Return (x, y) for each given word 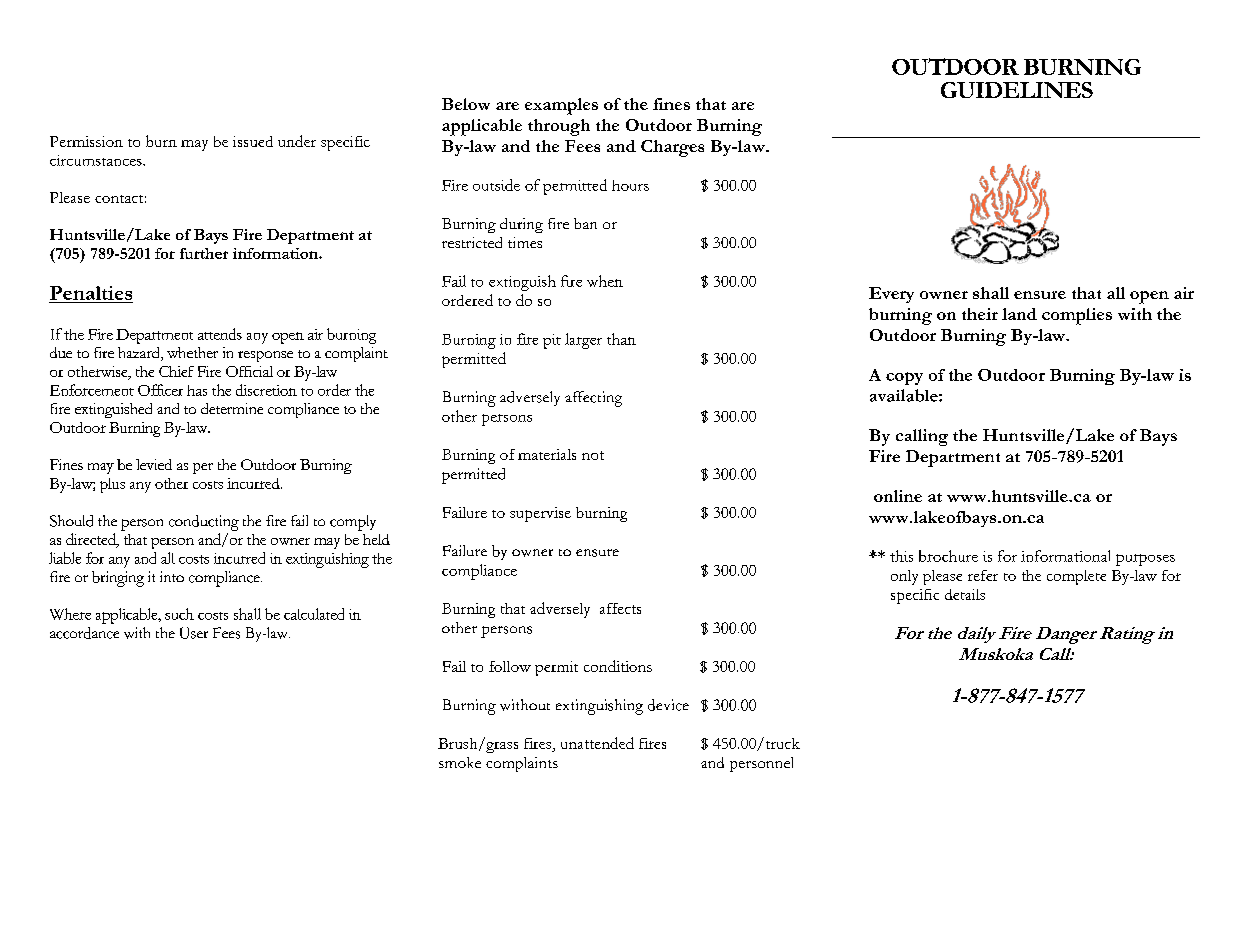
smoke (460, 762)
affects (620, 608)
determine (232, 408)
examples (561, 106)
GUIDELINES (1017, 90)
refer (983, 575)
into (172, 576)
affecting (593, 399)
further (204, 253)
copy (904, 378)
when (605, 281)
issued (253, 141)
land (1019, 314)
